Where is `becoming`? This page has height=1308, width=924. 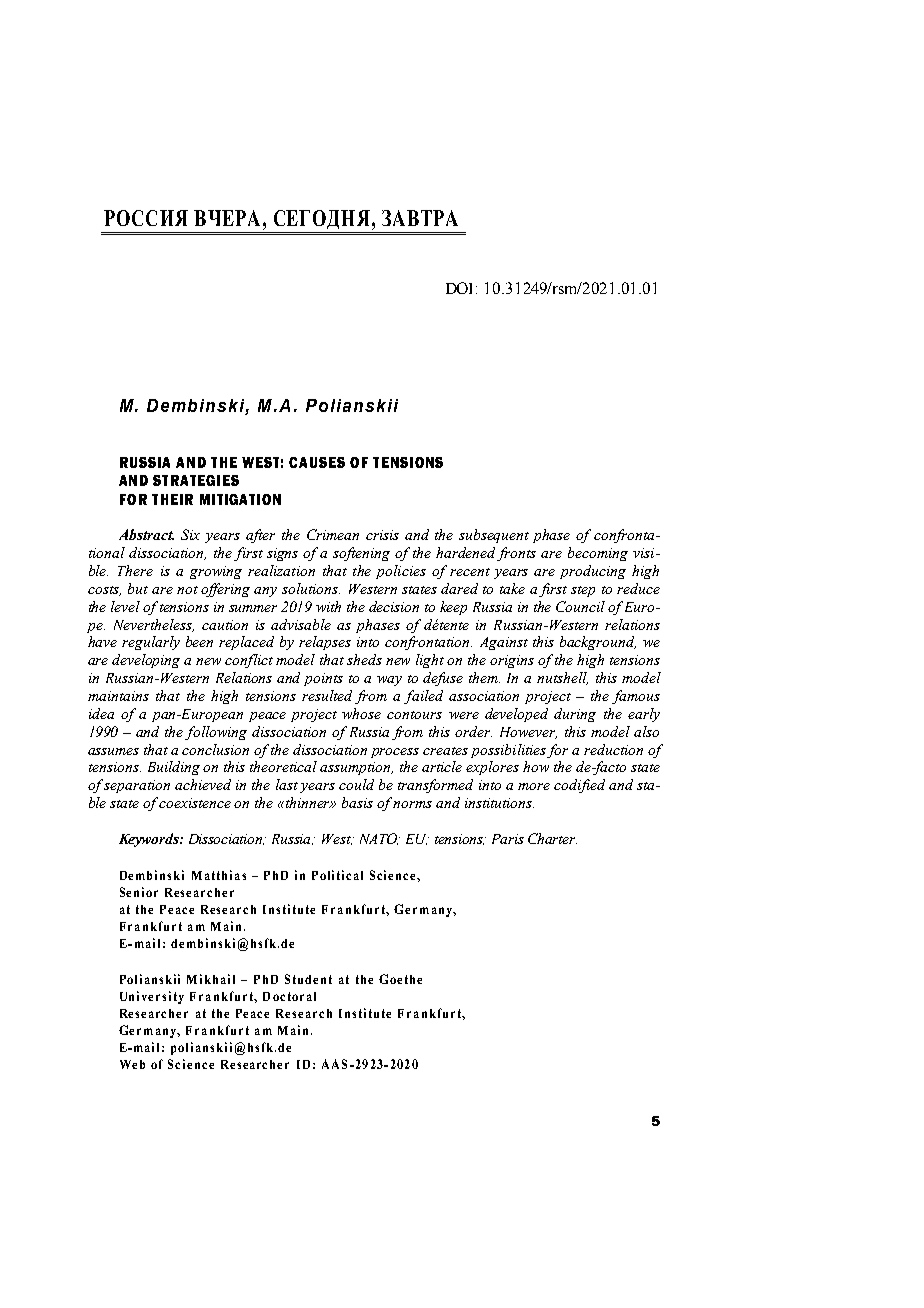 becoming is located at coordinates (598, 554).
